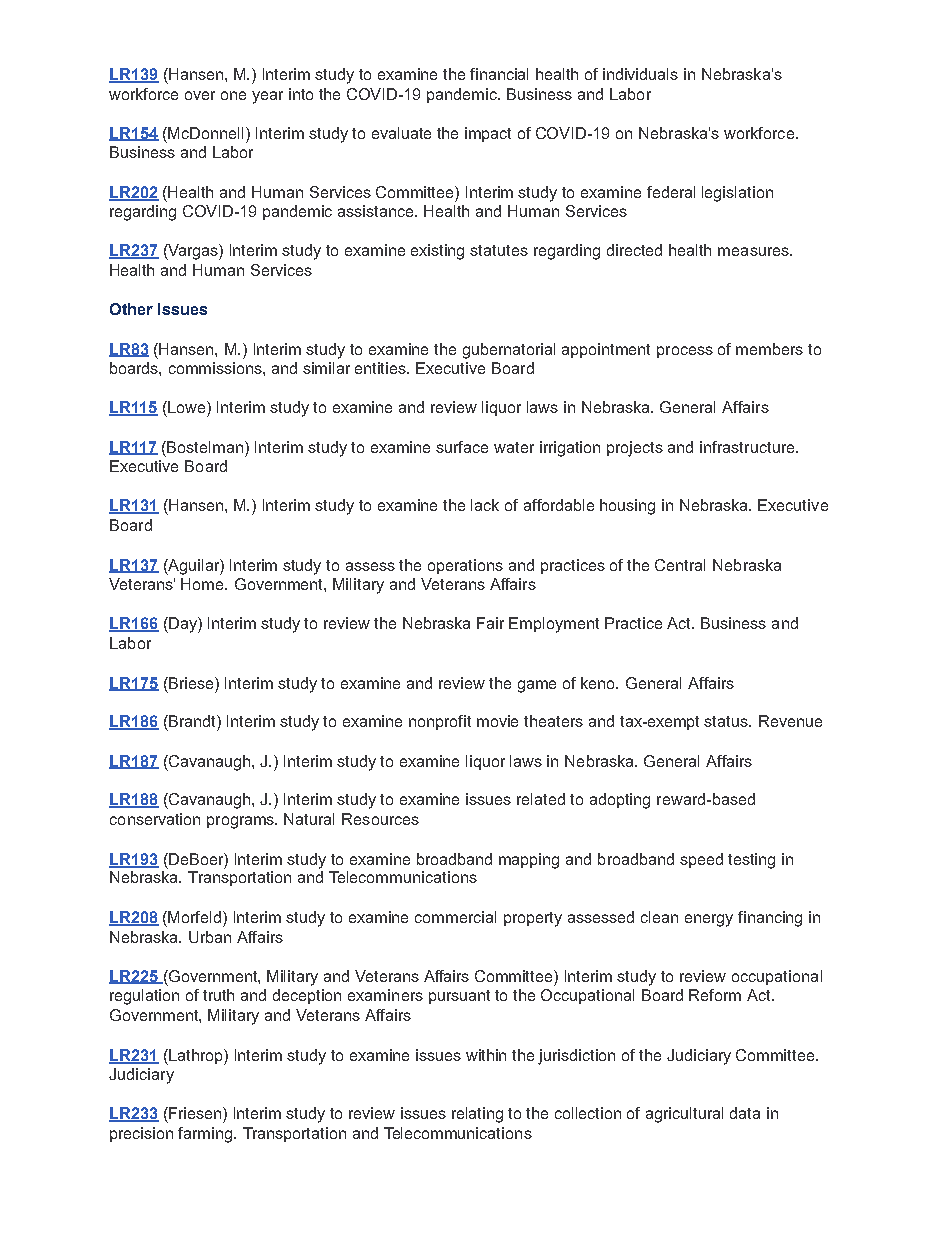  Describe the element at coordinates (195, 1113) in the document. I see `Friesen` at that location.
